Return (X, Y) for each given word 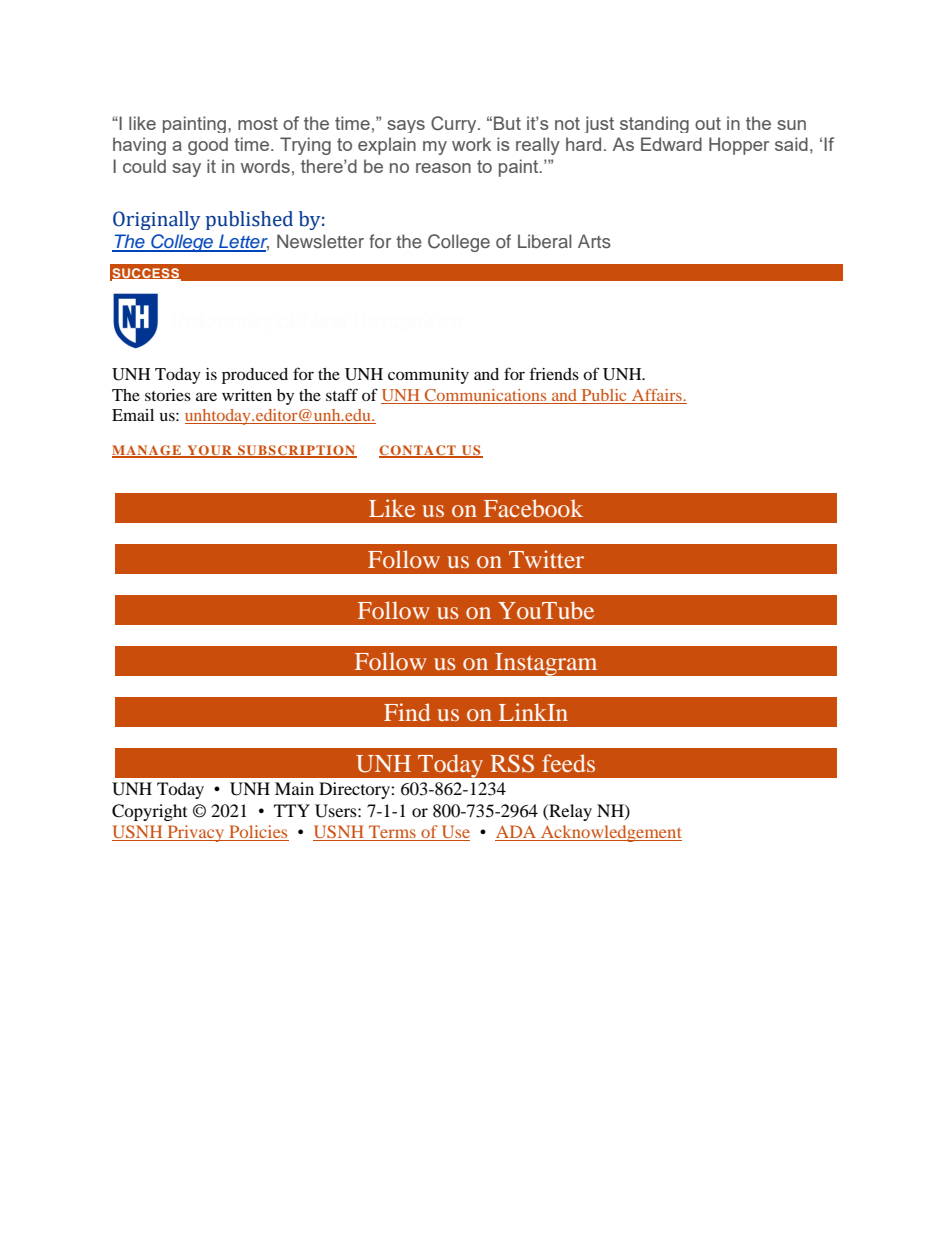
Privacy (195, 833)
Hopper (739, 146)
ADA (516, 833)
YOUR (209, 451)
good (208, 146)
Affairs (658, 395)
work (471, 144)
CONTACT (418, 451)
